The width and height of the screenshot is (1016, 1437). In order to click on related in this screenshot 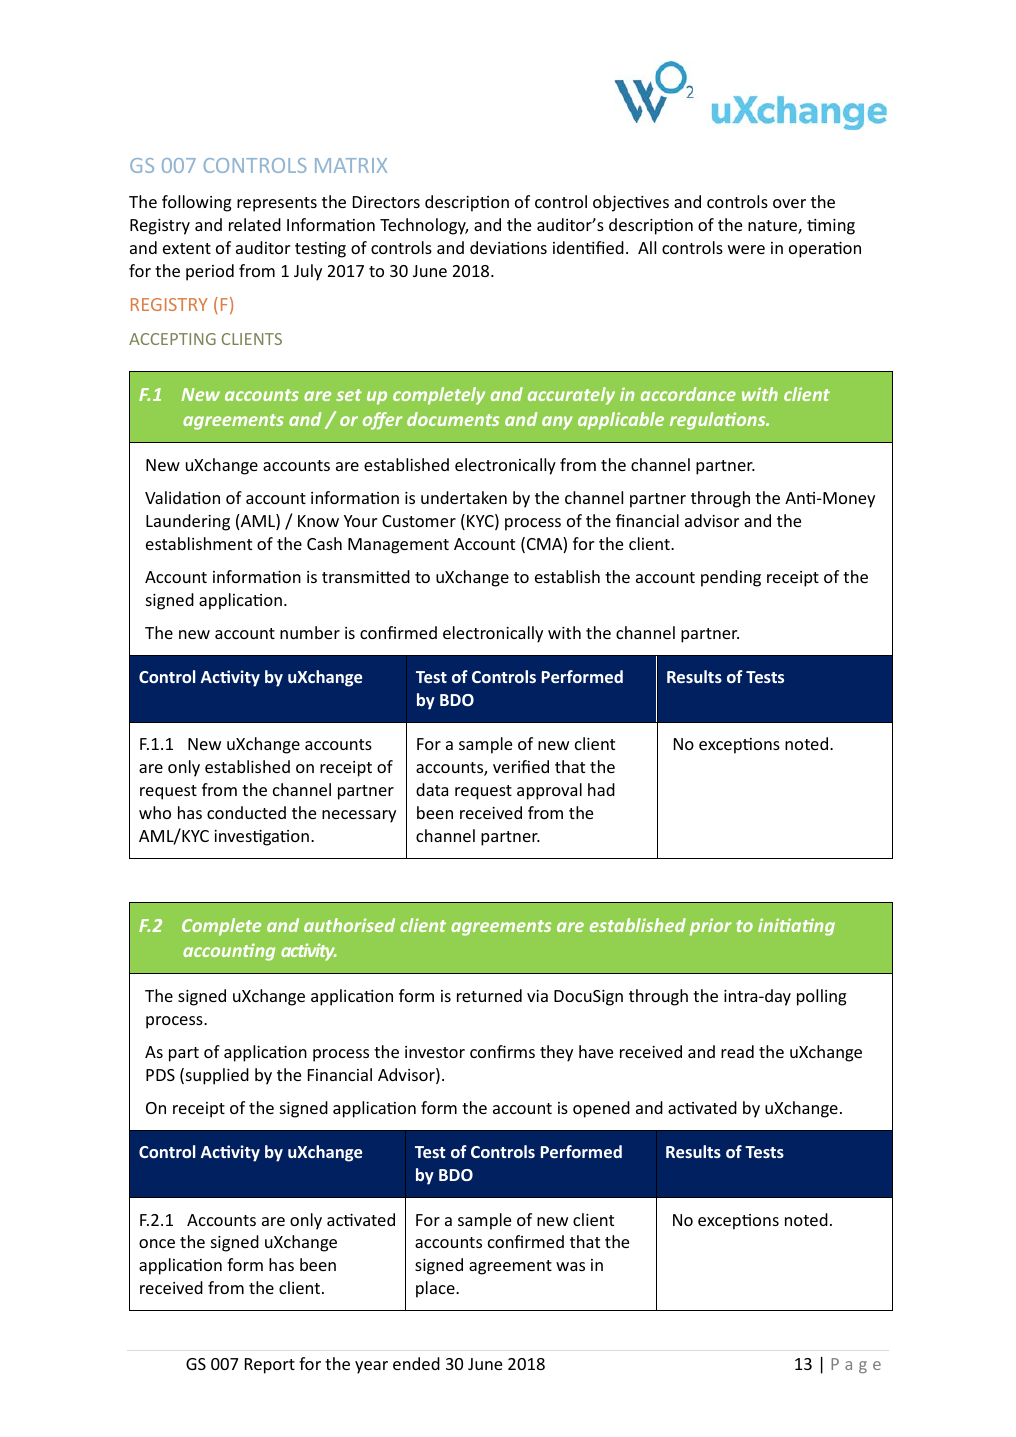, I will do `click(255, 224)`.
